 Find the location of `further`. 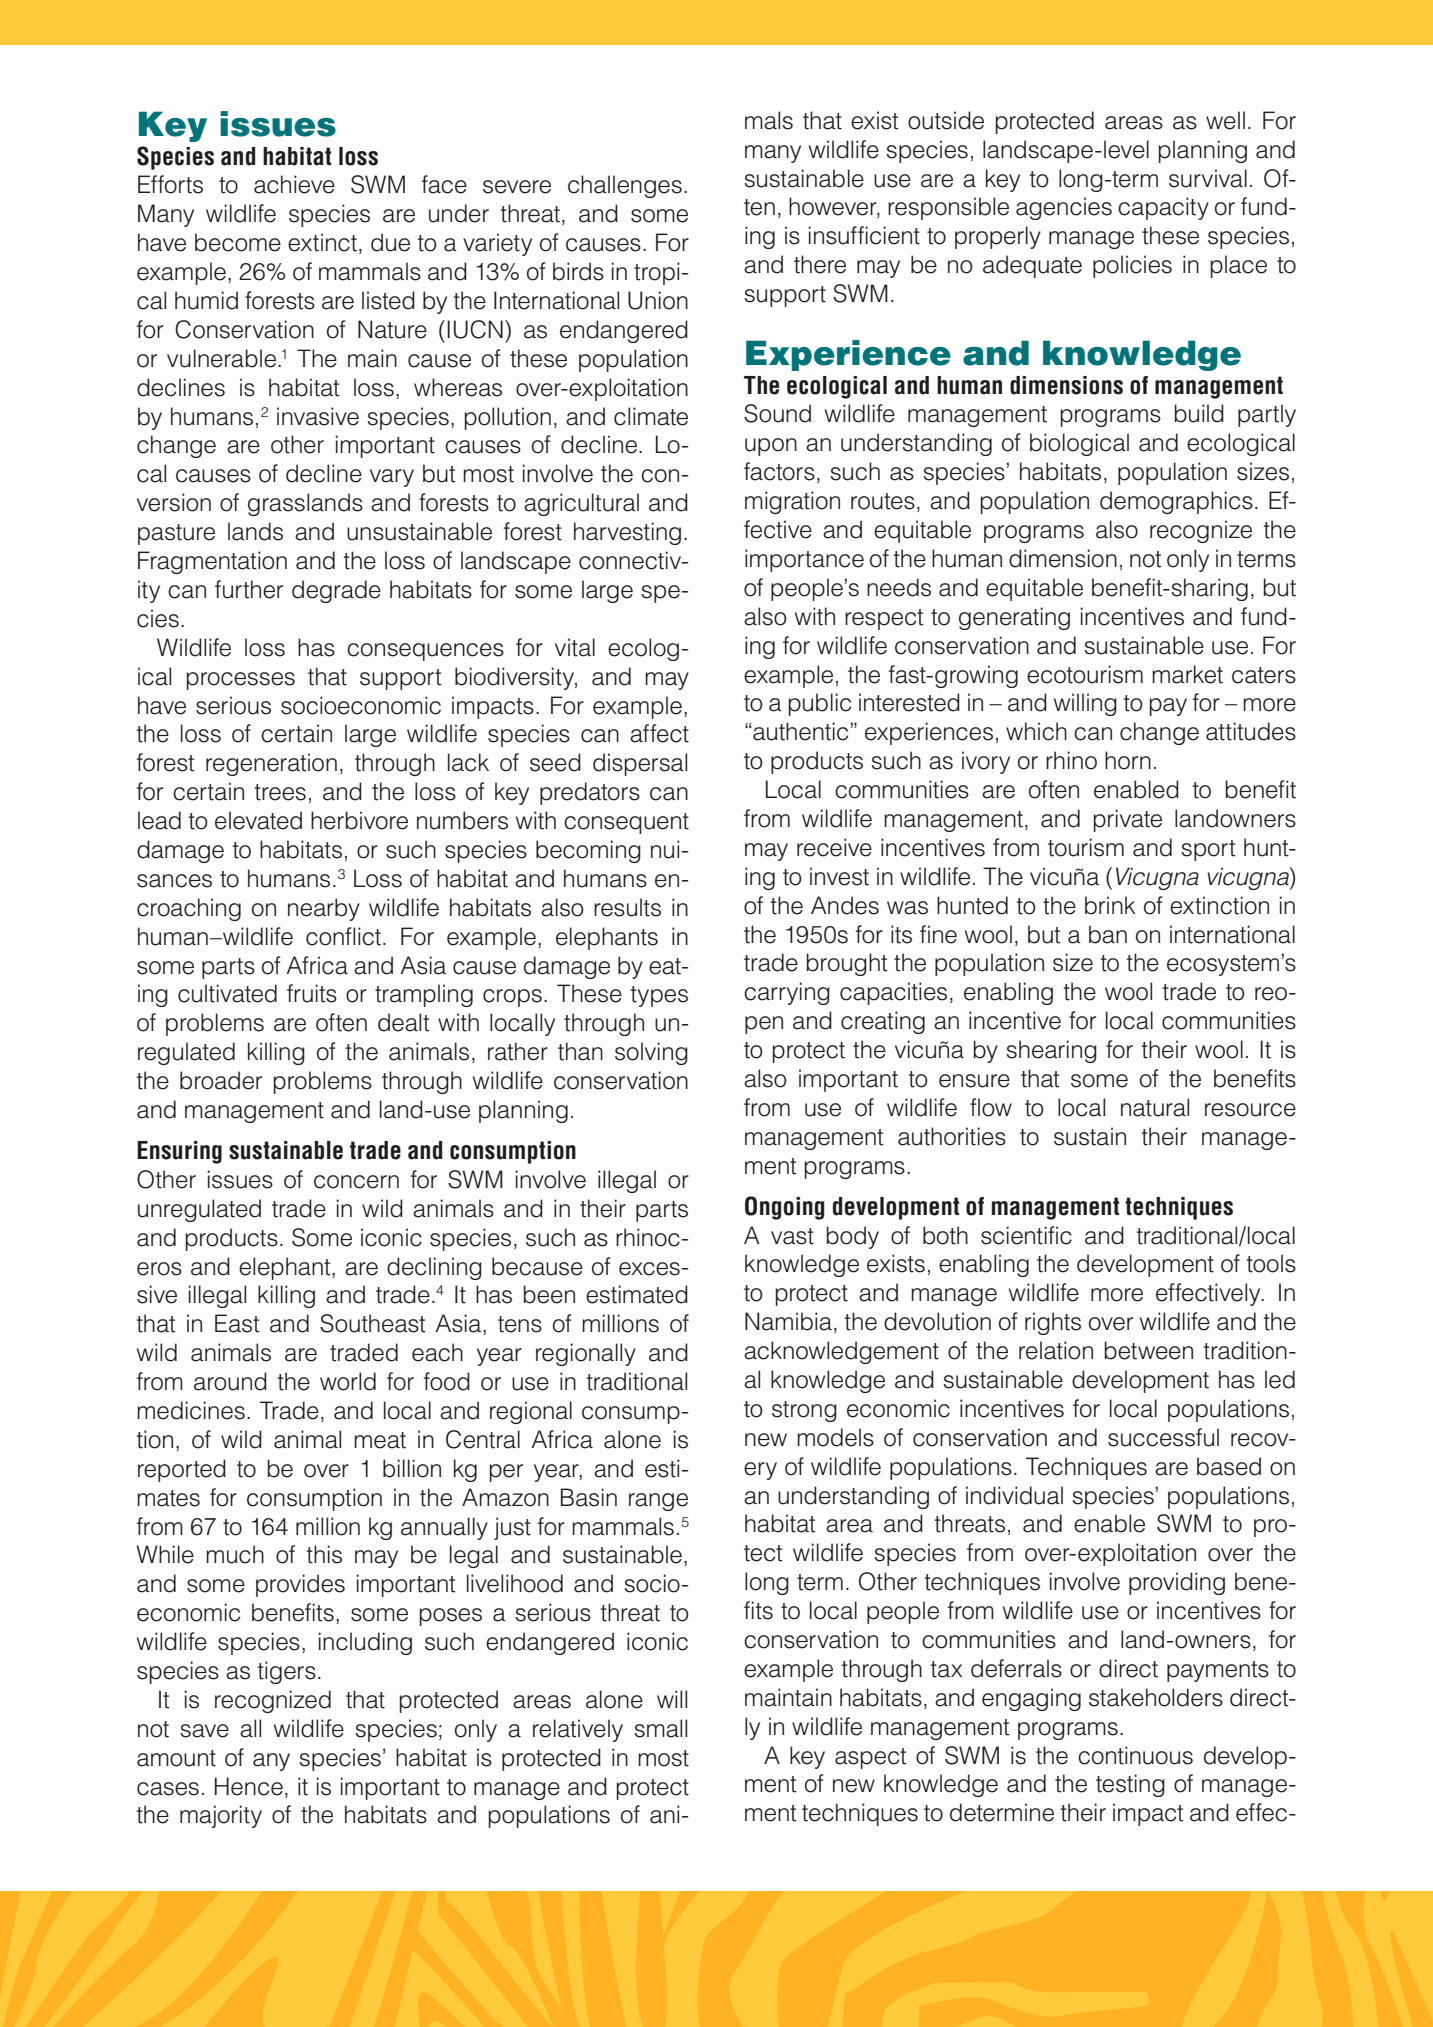

further is located at coordinates (249, 589).
